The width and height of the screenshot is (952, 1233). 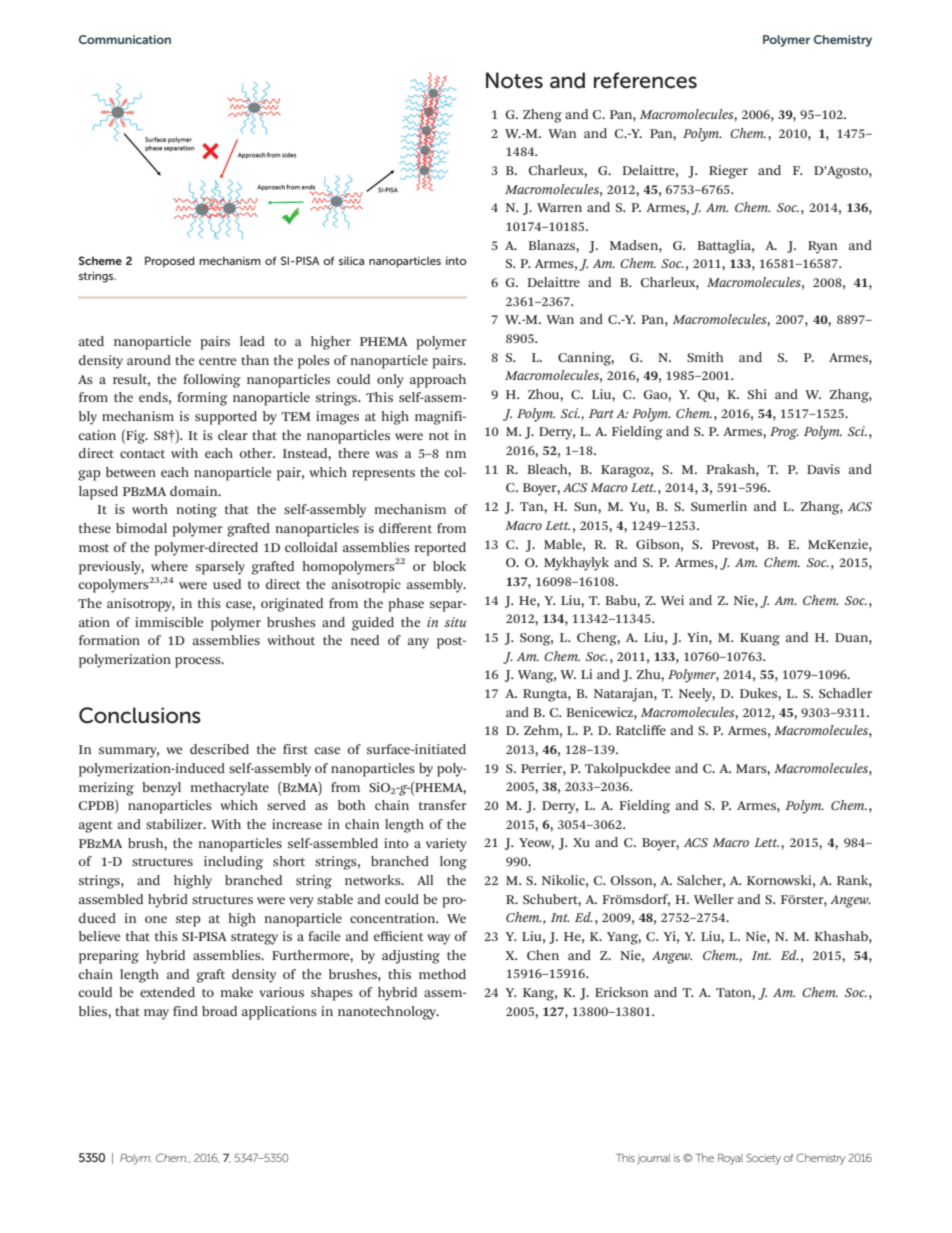 I want to click on Proposed, so click(x=170, y=262).
